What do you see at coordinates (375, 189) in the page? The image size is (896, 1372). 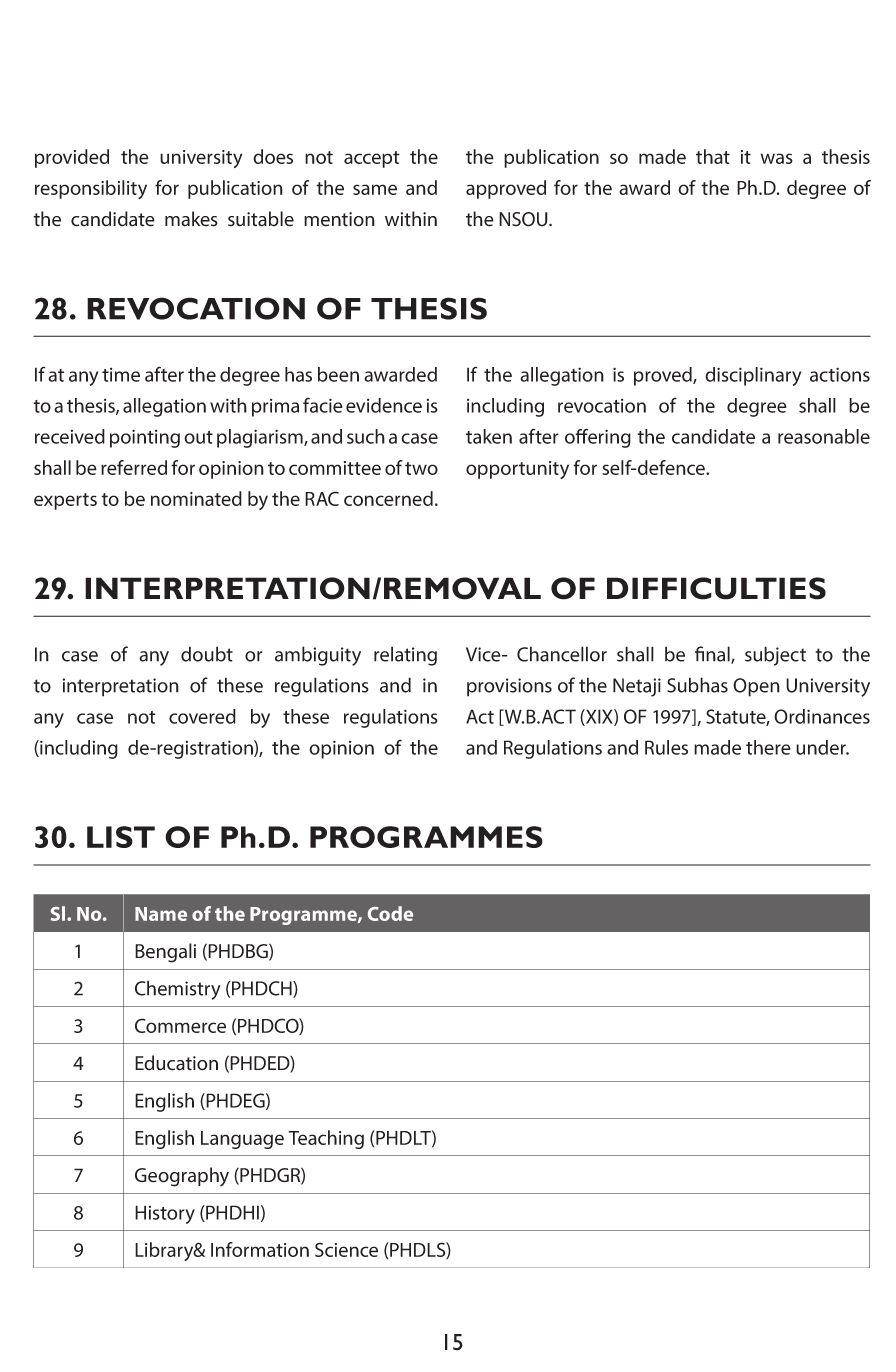 I see `same` at bounding box center [375, 189].
